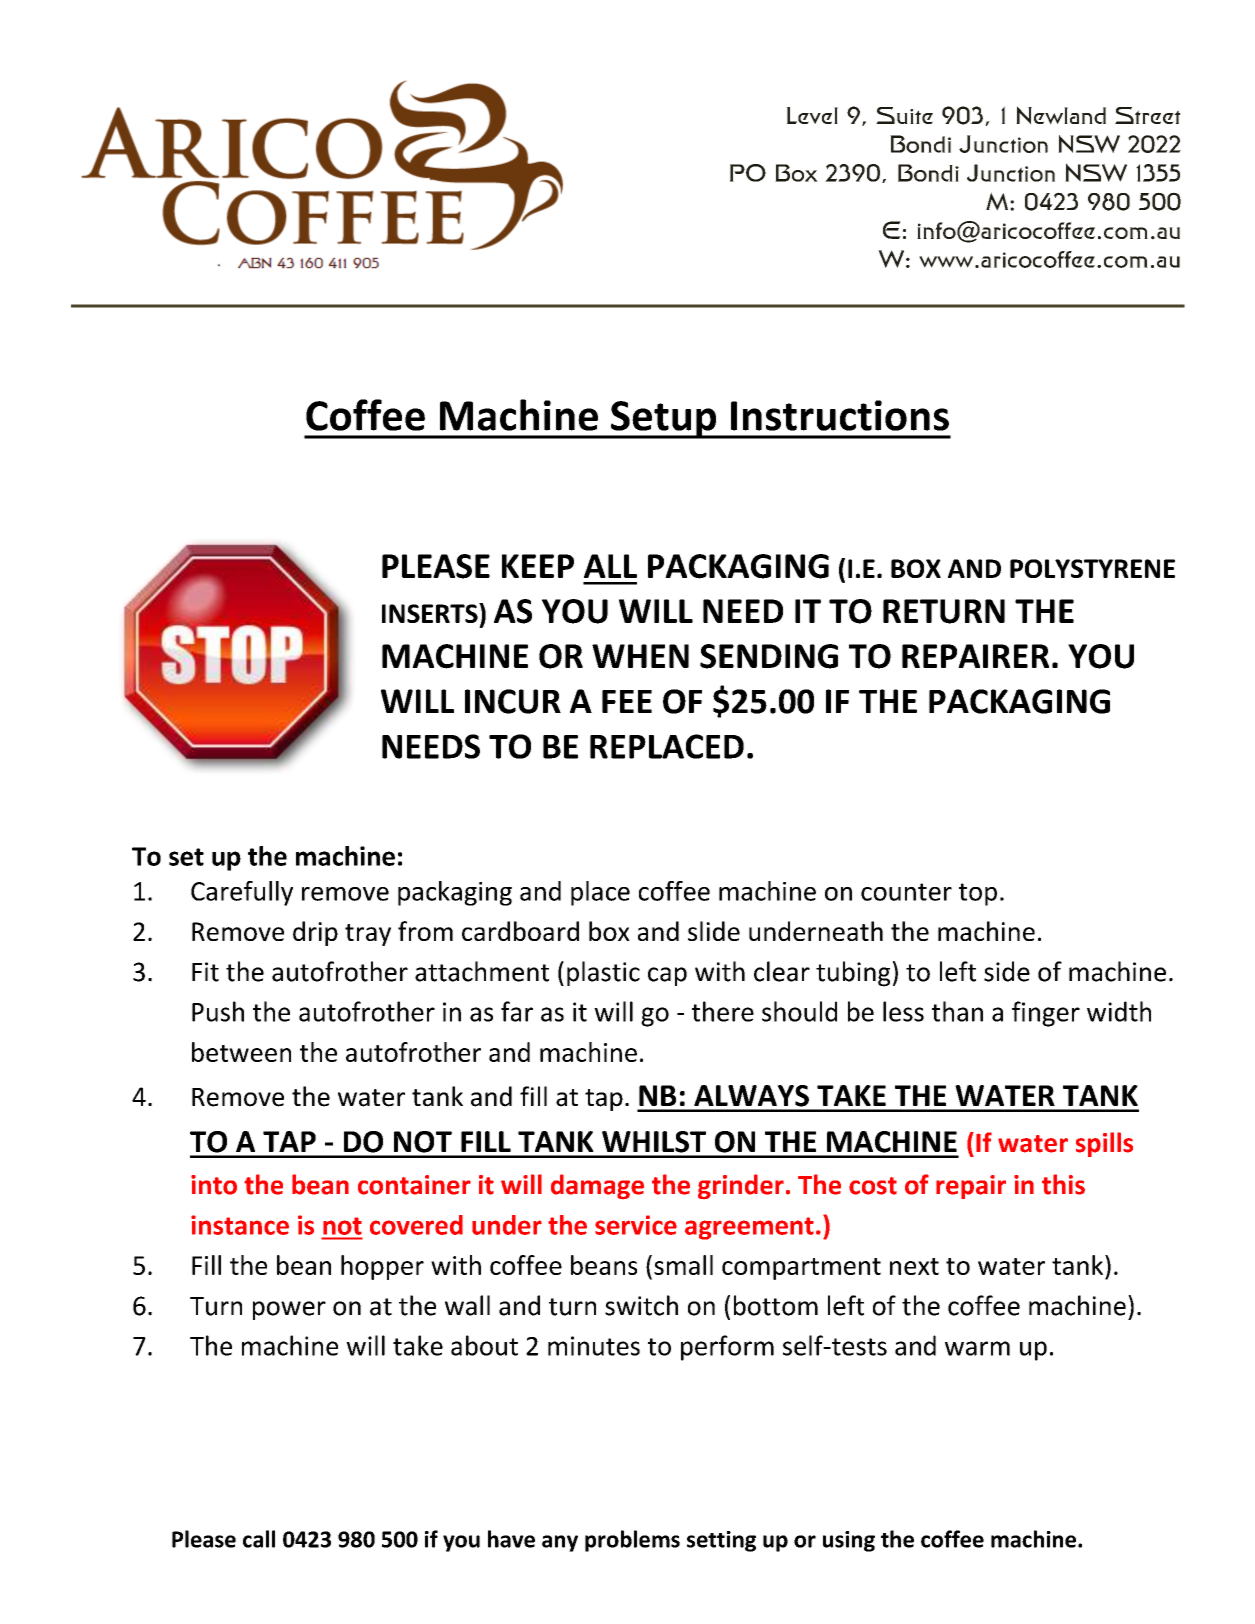  I want to click on finger, so click(1046, 1014).
